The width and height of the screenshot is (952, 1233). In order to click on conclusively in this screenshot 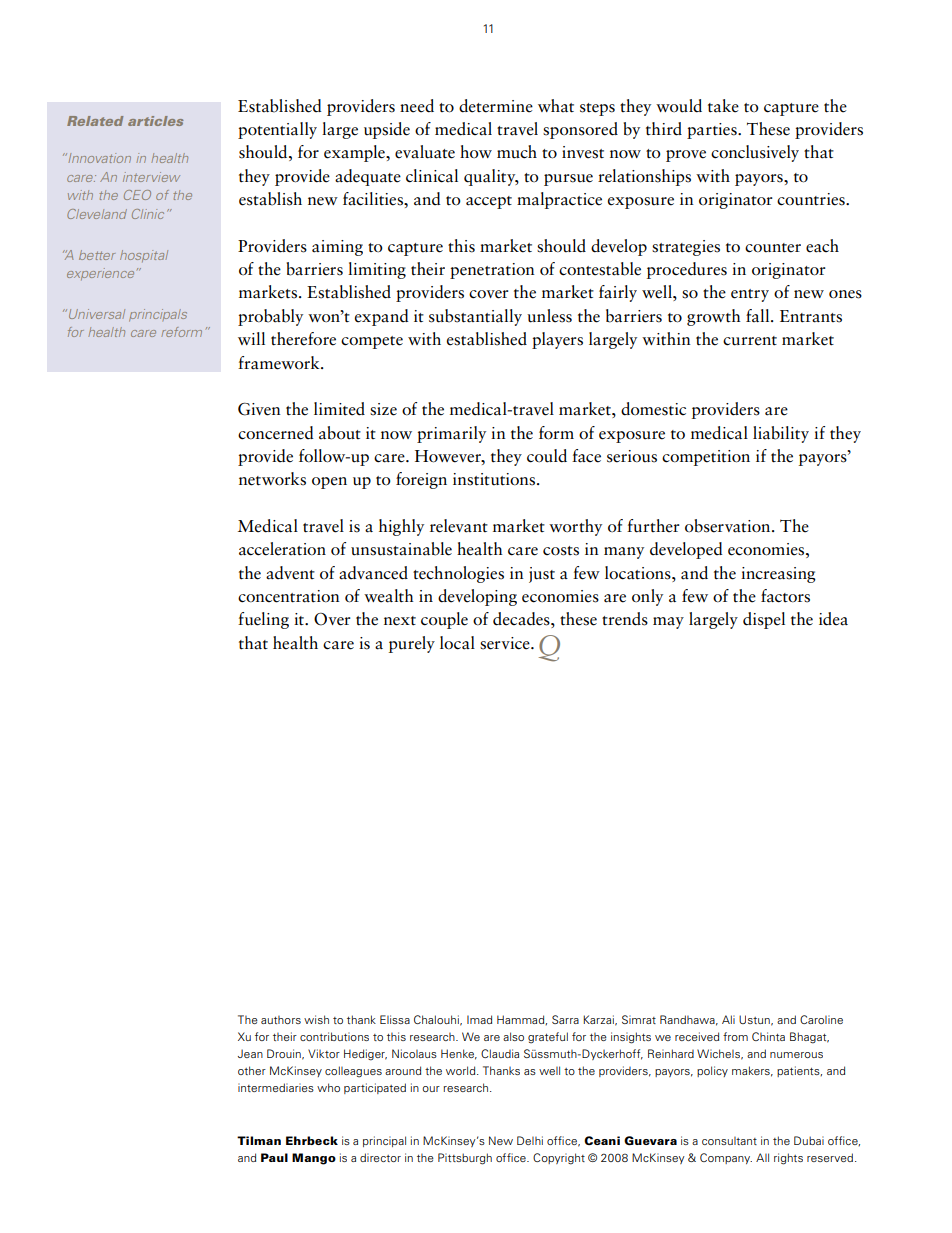, I will do `click(755, 153)`.
